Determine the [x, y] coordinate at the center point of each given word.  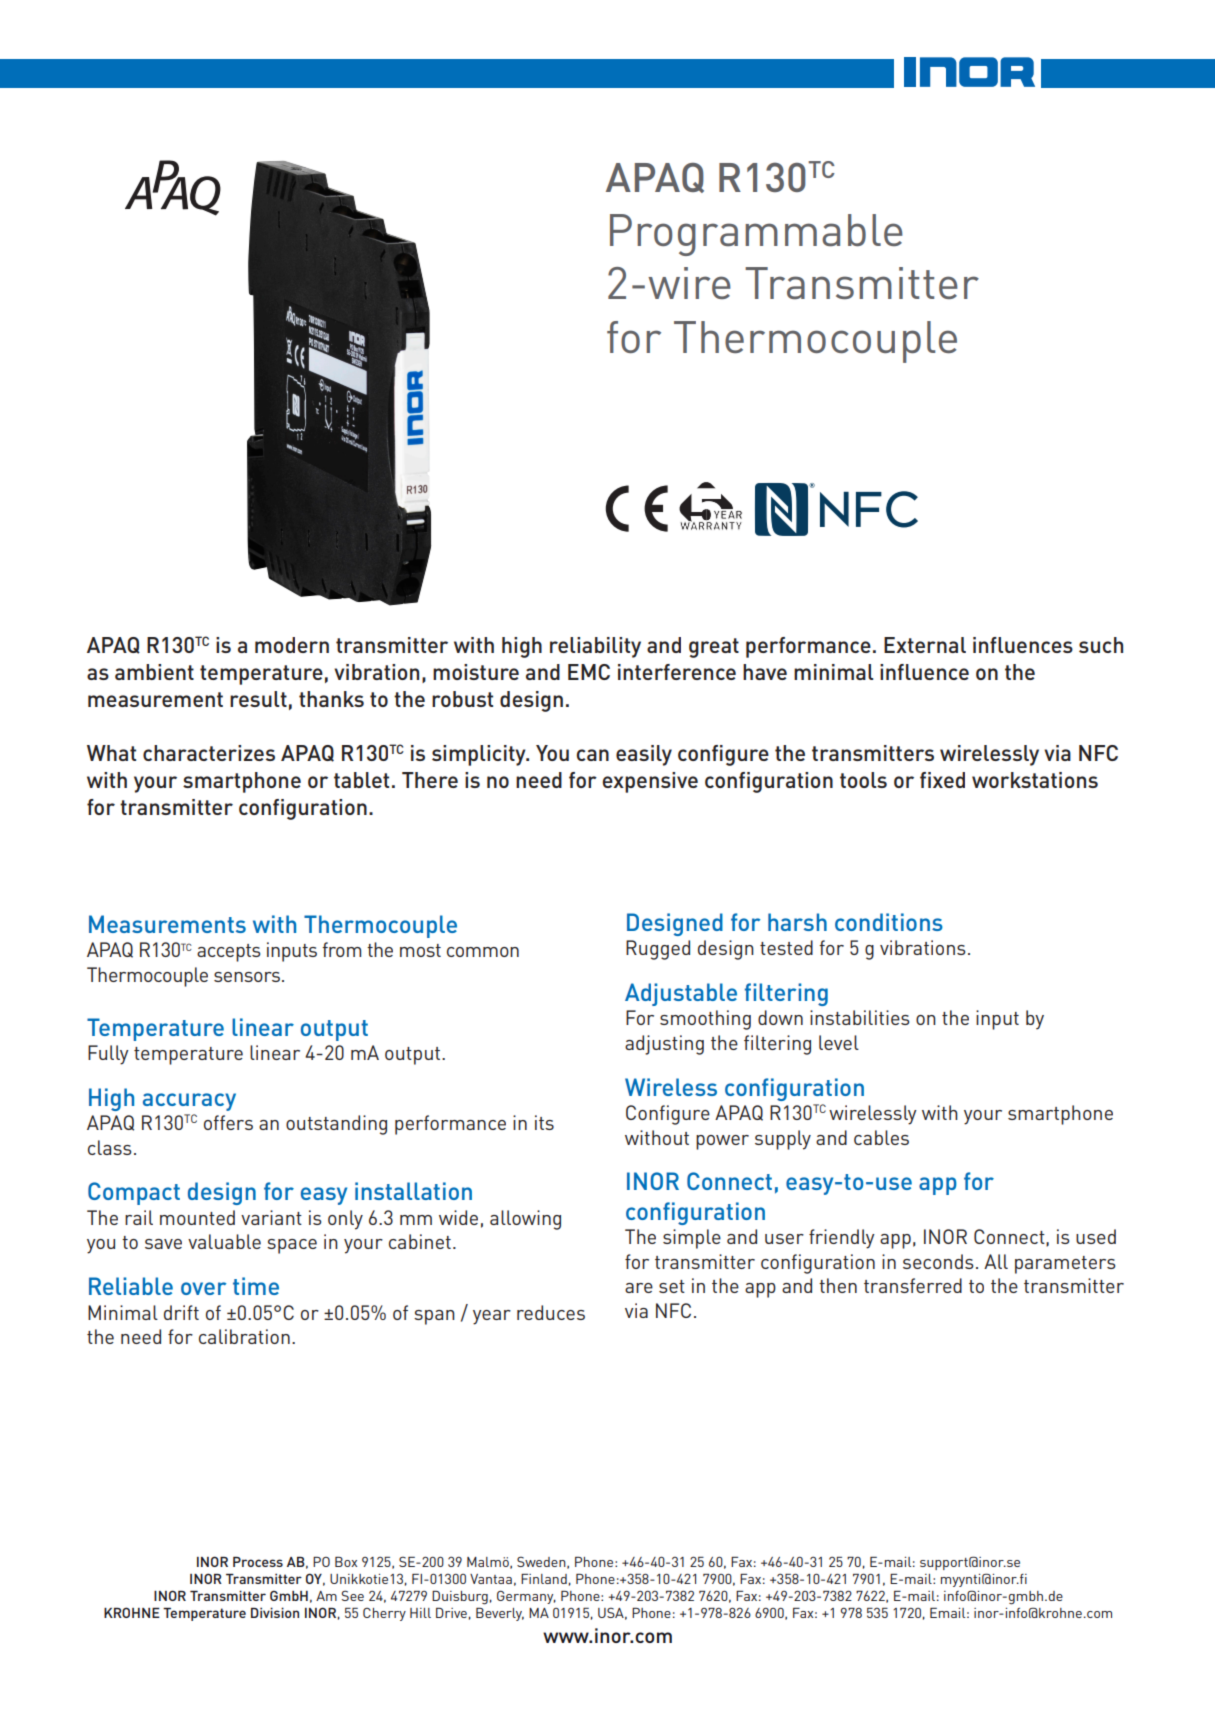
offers [228, 1122]
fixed [942, 780]
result [258, 699]
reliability [595, 647]
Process [258, 1562]
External [925, 645]
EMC [589, 672]
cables [881, 1137]
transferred [913, 1285]
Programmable [756, 235]
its [544, 1122]
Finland [544, 1579]
